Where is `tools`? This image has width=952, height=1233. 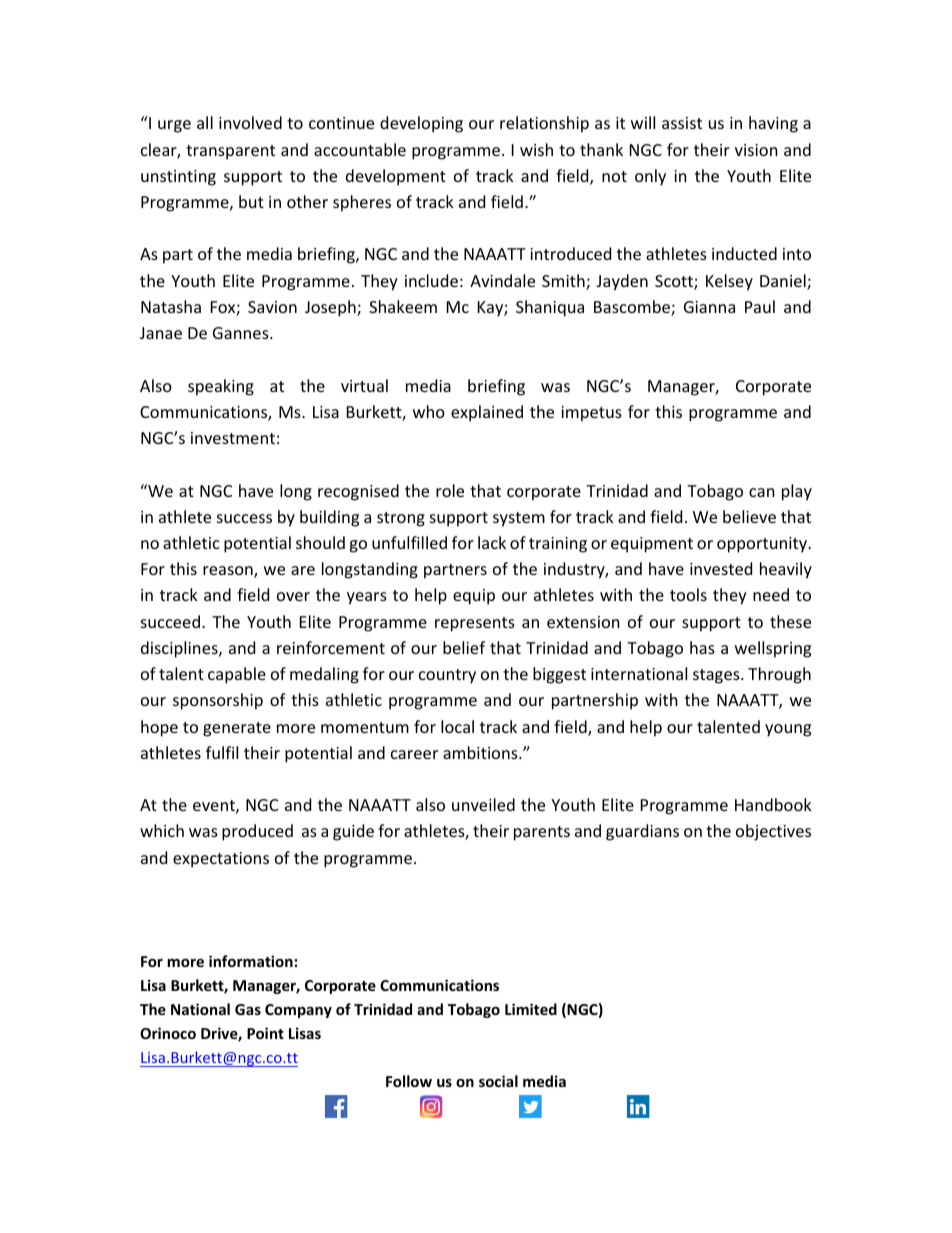
tools is located at coordinates (688, 594).
